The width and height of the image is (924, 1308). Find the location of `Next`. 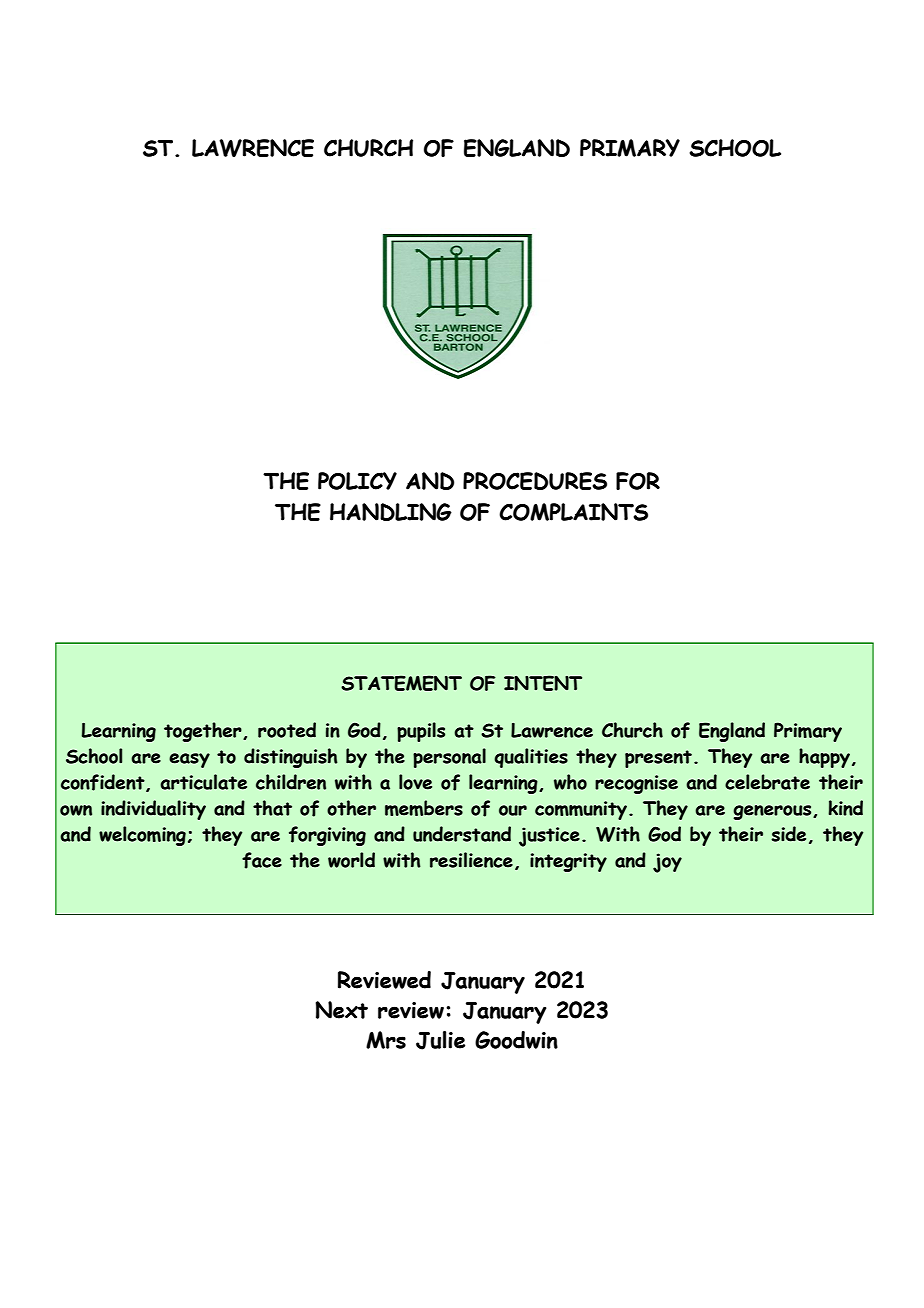

Next is located at coordinates (341, 1010).
